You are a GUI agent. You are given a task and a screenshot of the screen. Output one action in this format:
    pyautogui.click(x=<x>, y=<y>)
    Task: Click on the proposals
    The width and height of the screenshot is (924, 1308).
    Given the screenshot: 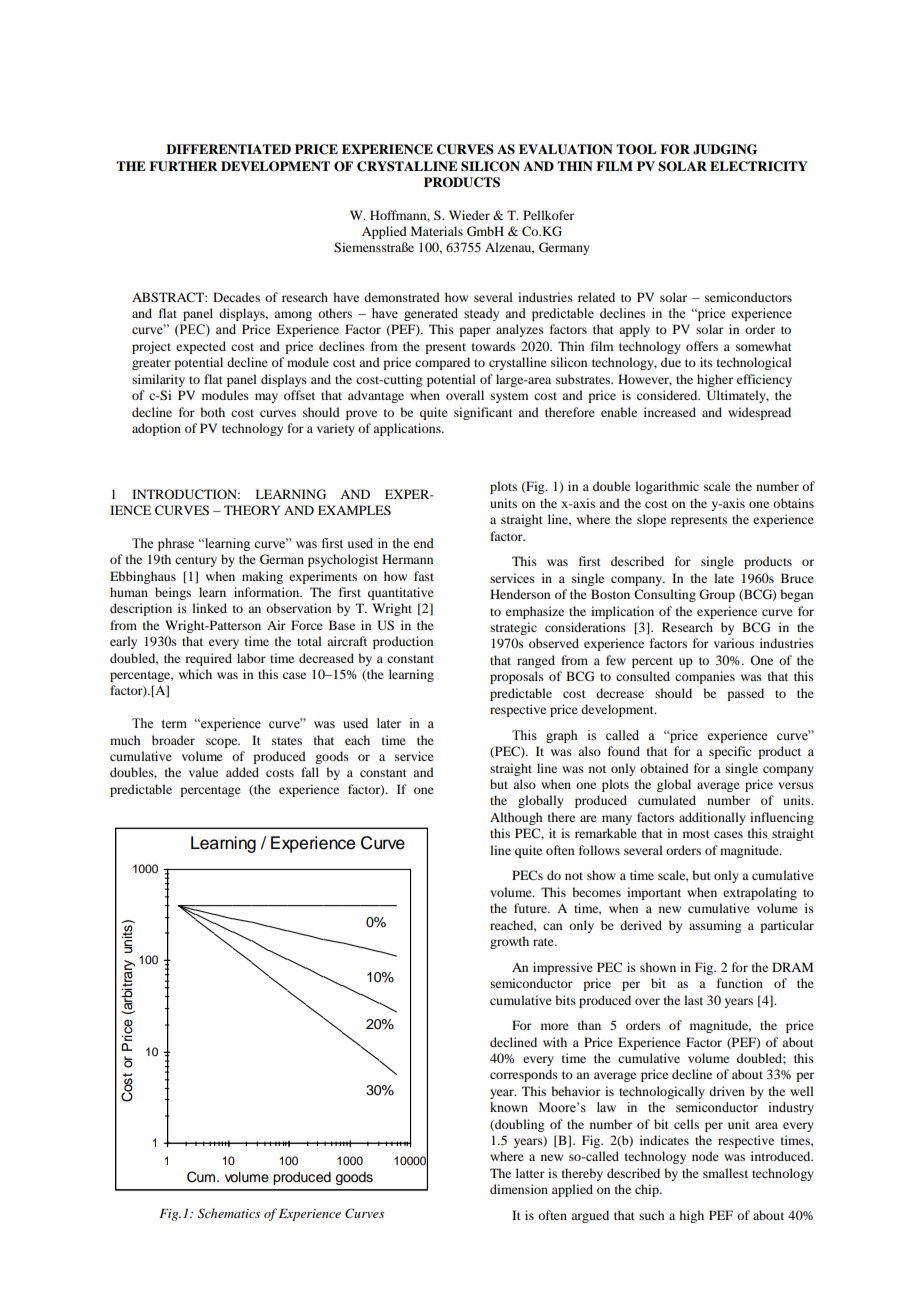 What is the action you would take?
    pyautogui.click(x=517, y=677)
